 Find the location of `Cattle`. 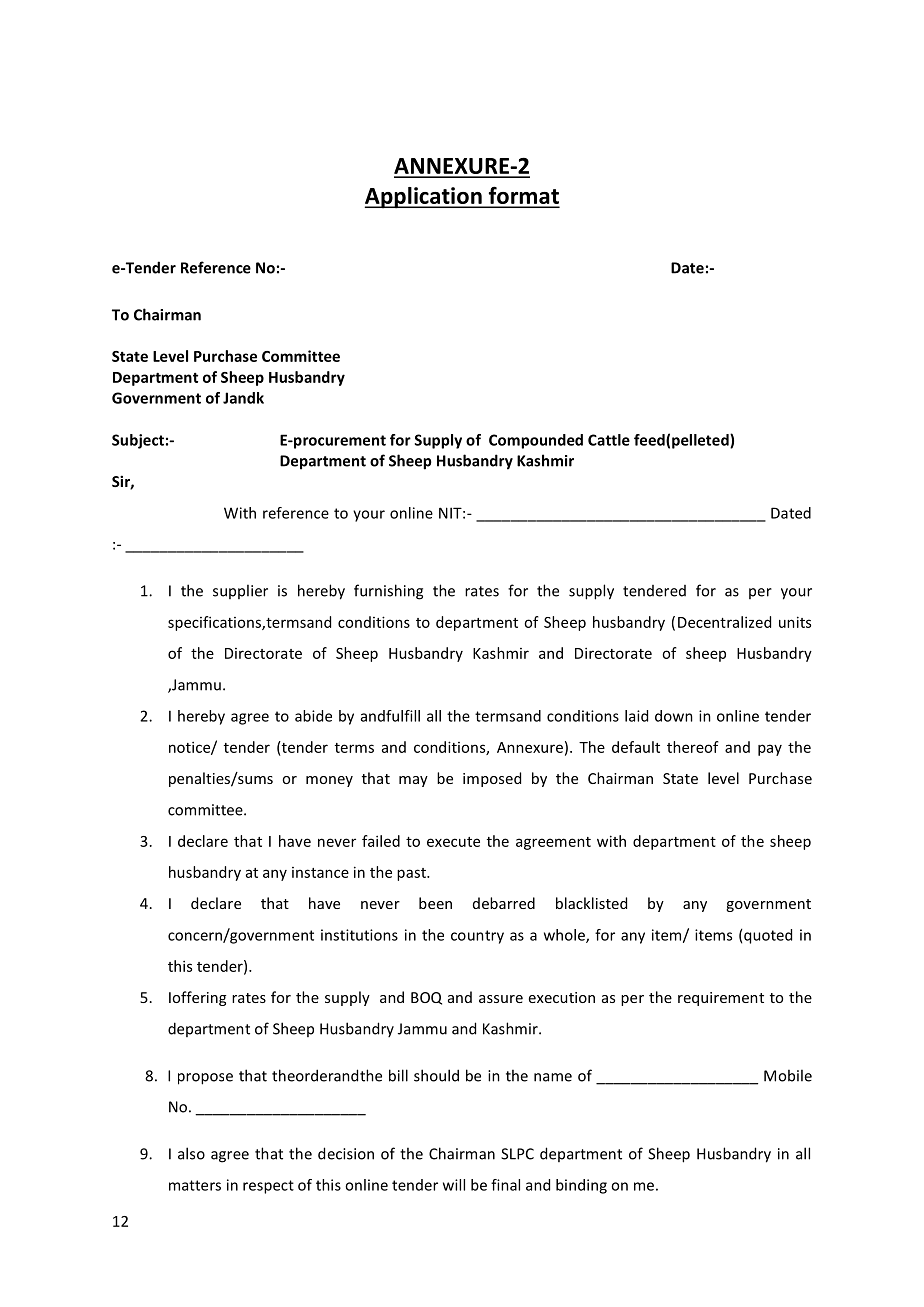

Cattle is located at coordinates (609, 440).
